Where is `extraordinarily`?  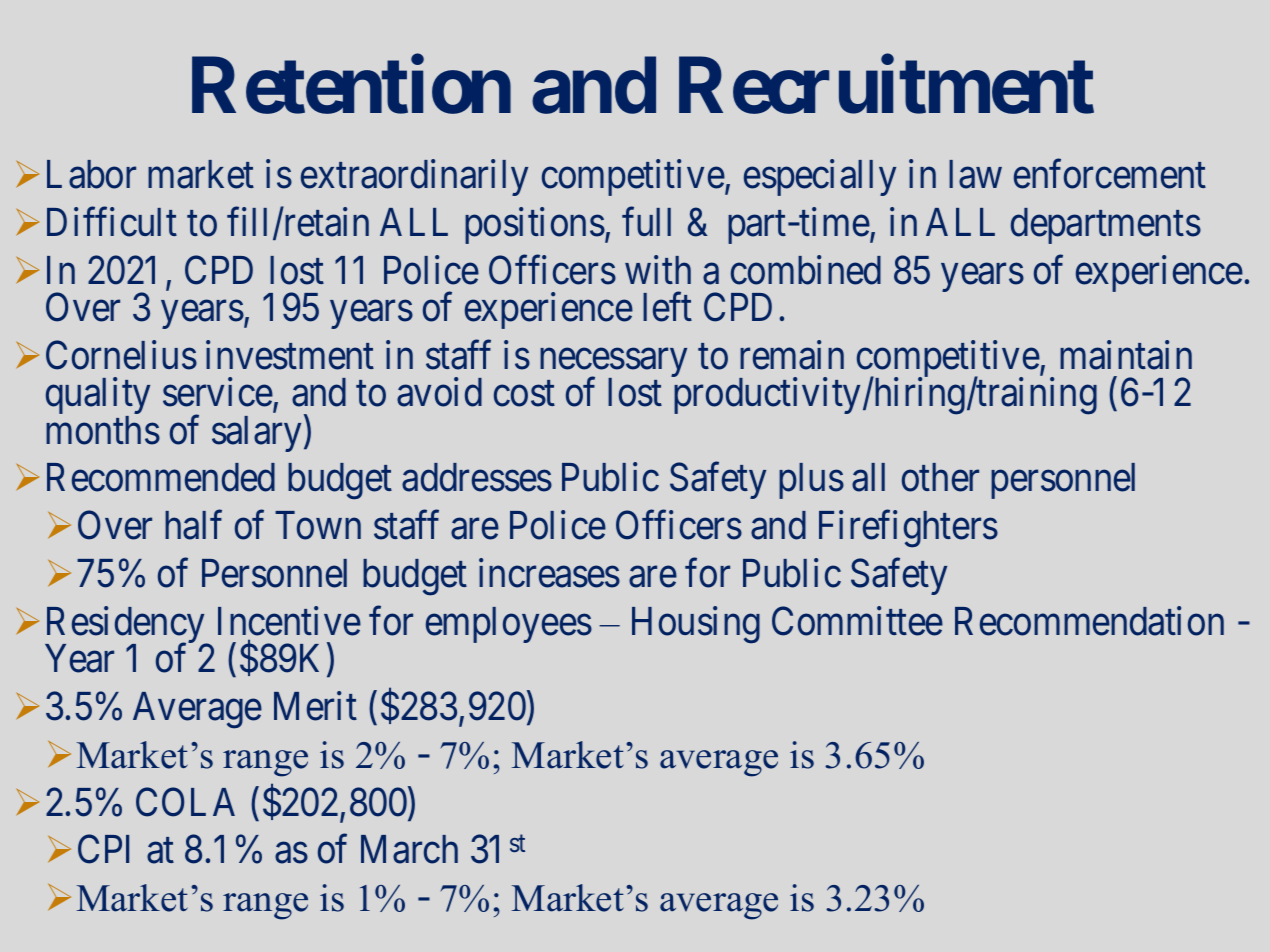
extraordinarily is located at coordinates (414, 178).
